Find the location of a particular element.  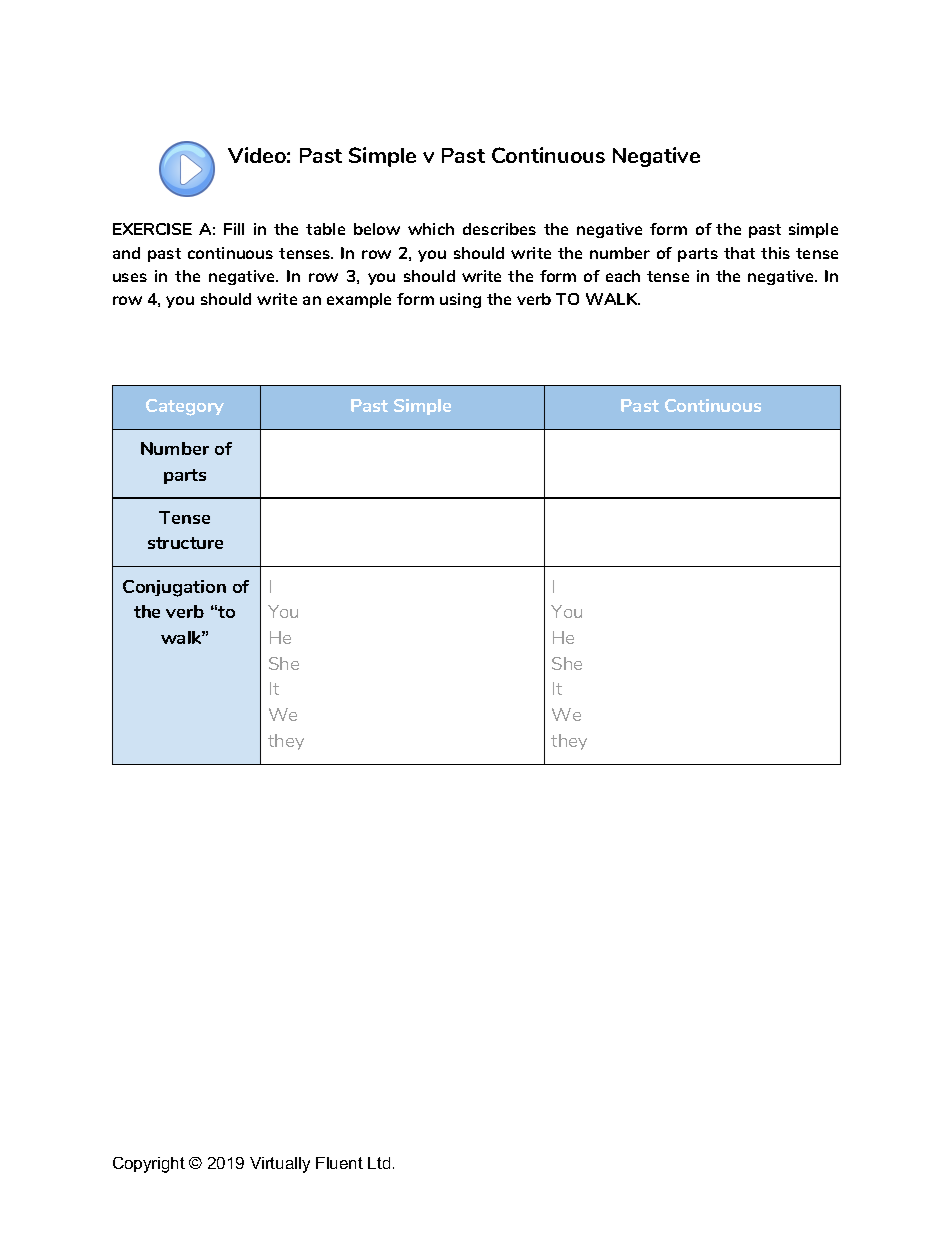

this is located at coordinates (775, 253).
